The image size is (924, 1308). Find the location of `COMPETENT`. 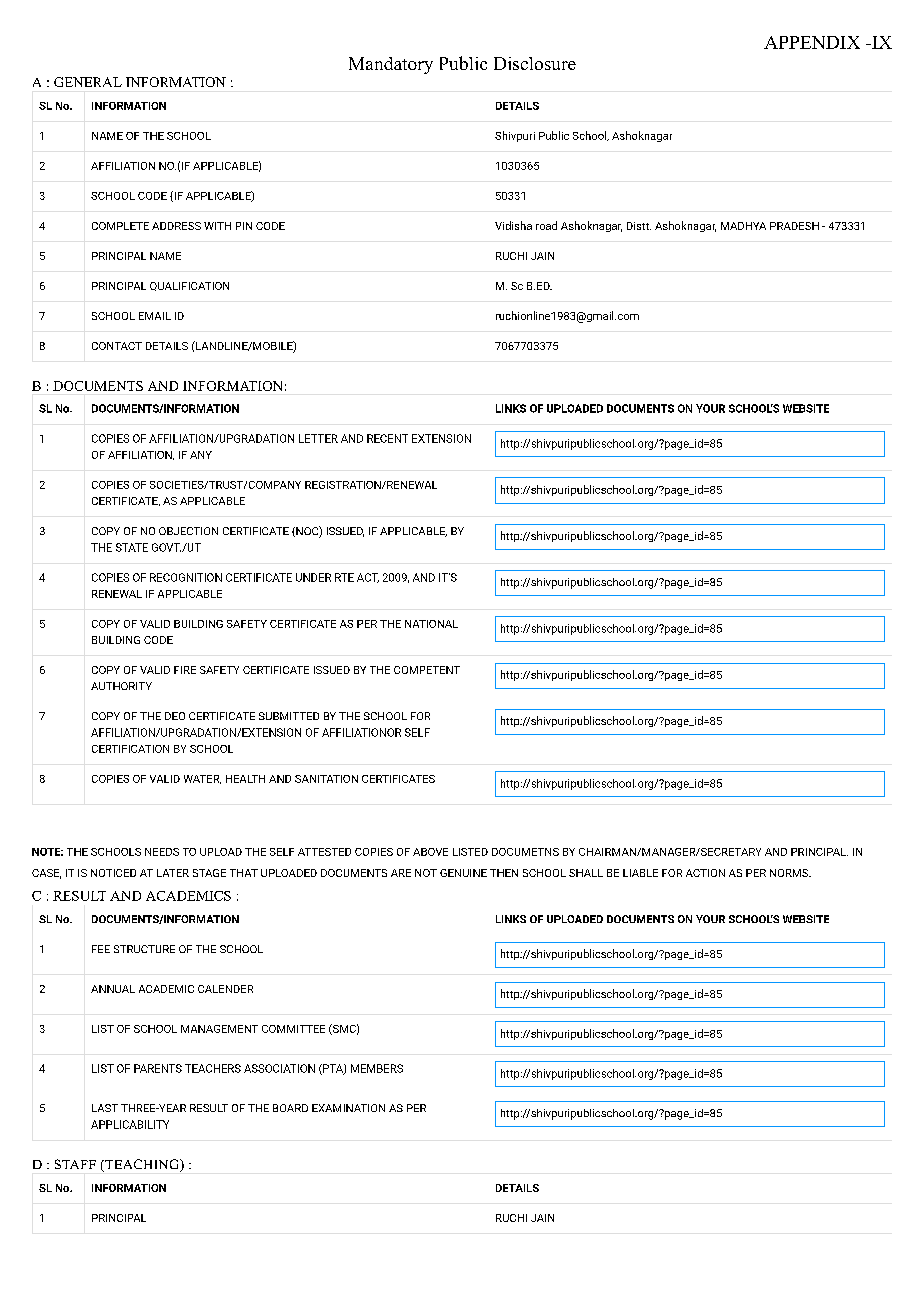

COMPETENT is located at coordinates (427, 670).
